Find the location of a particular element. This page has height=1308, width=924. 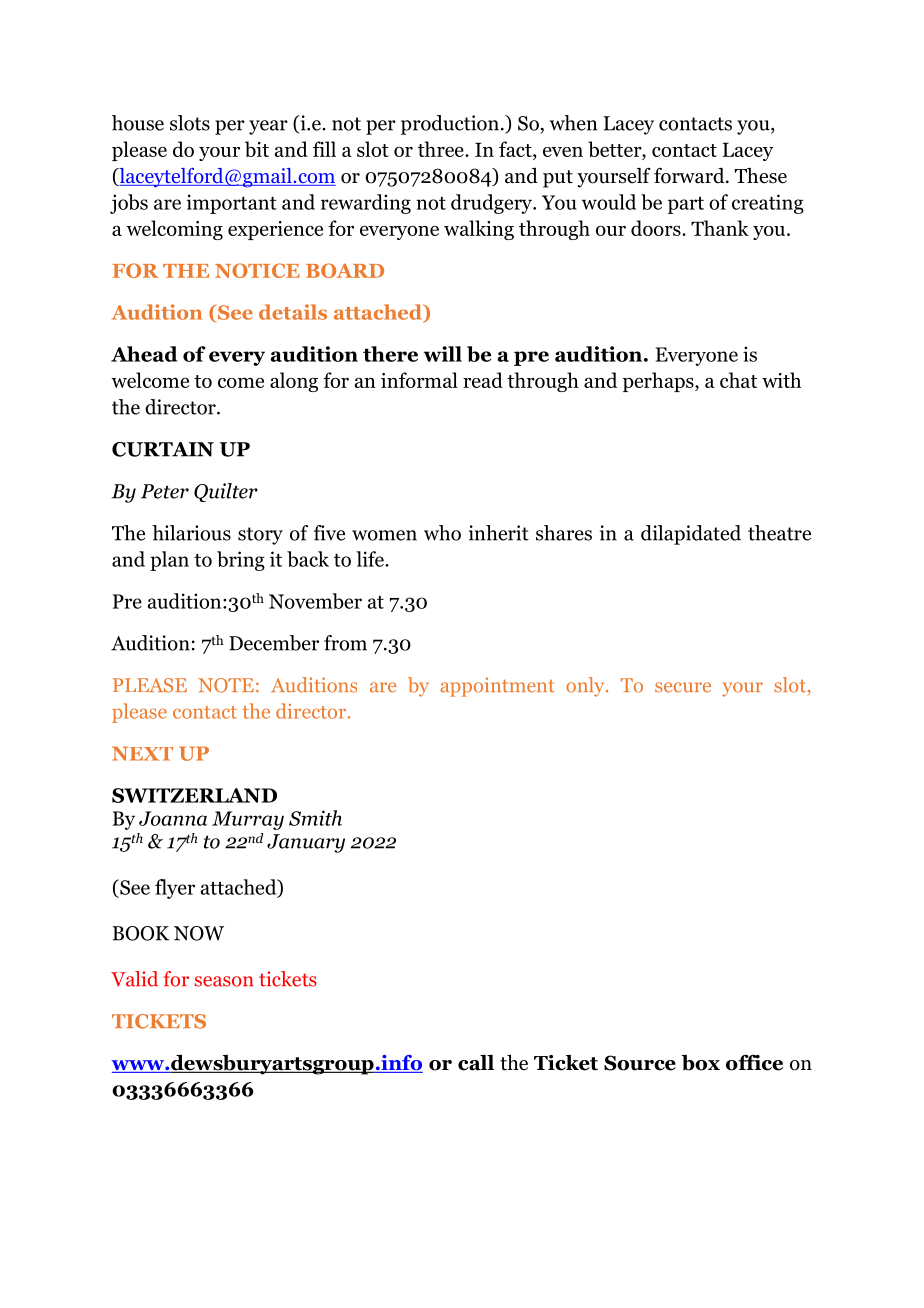

appointment is located at coordinates (498, 687).
